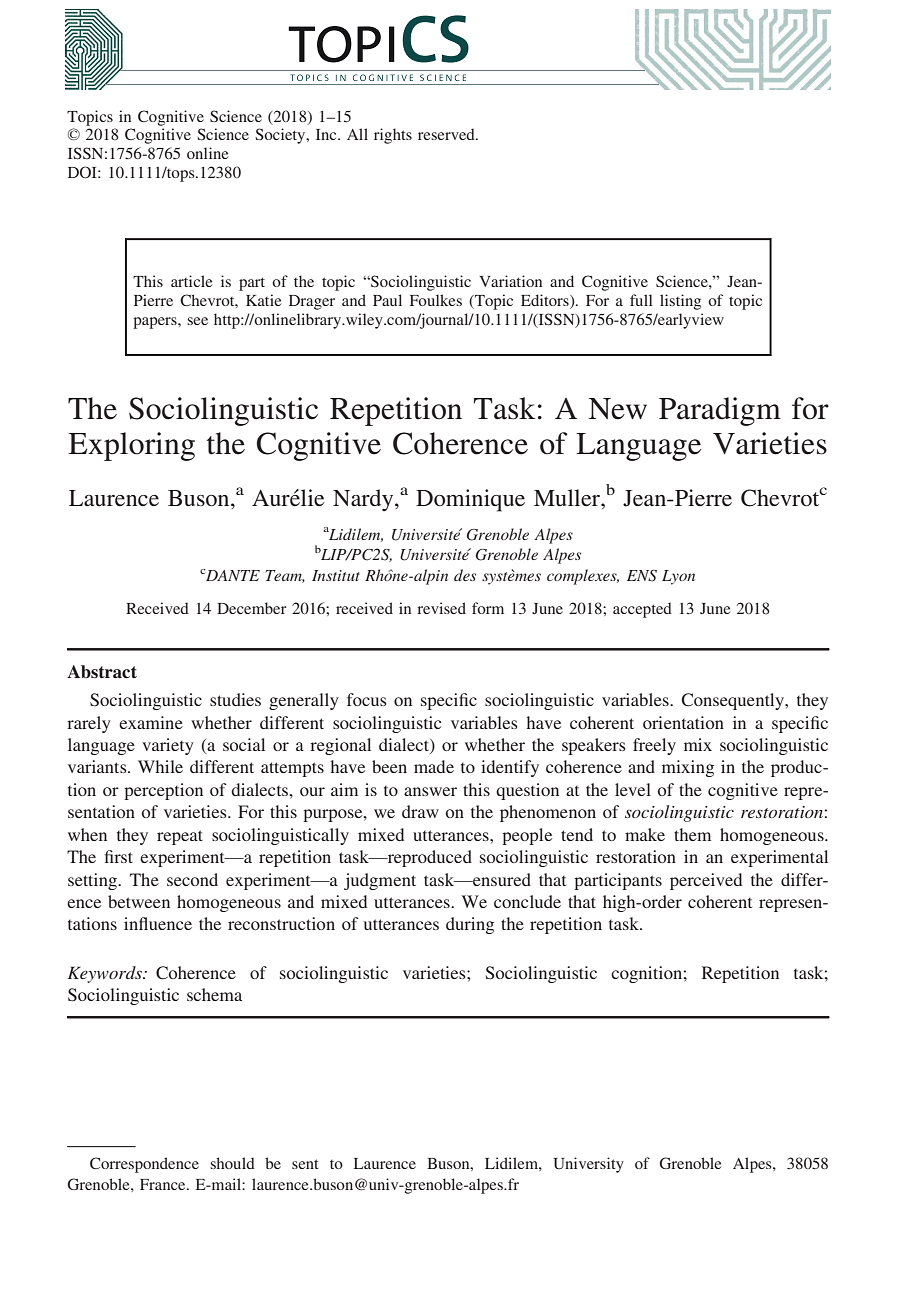  Describe the element at coordinates (642, 610) in the screenshot. I see `accepted` at that location.
